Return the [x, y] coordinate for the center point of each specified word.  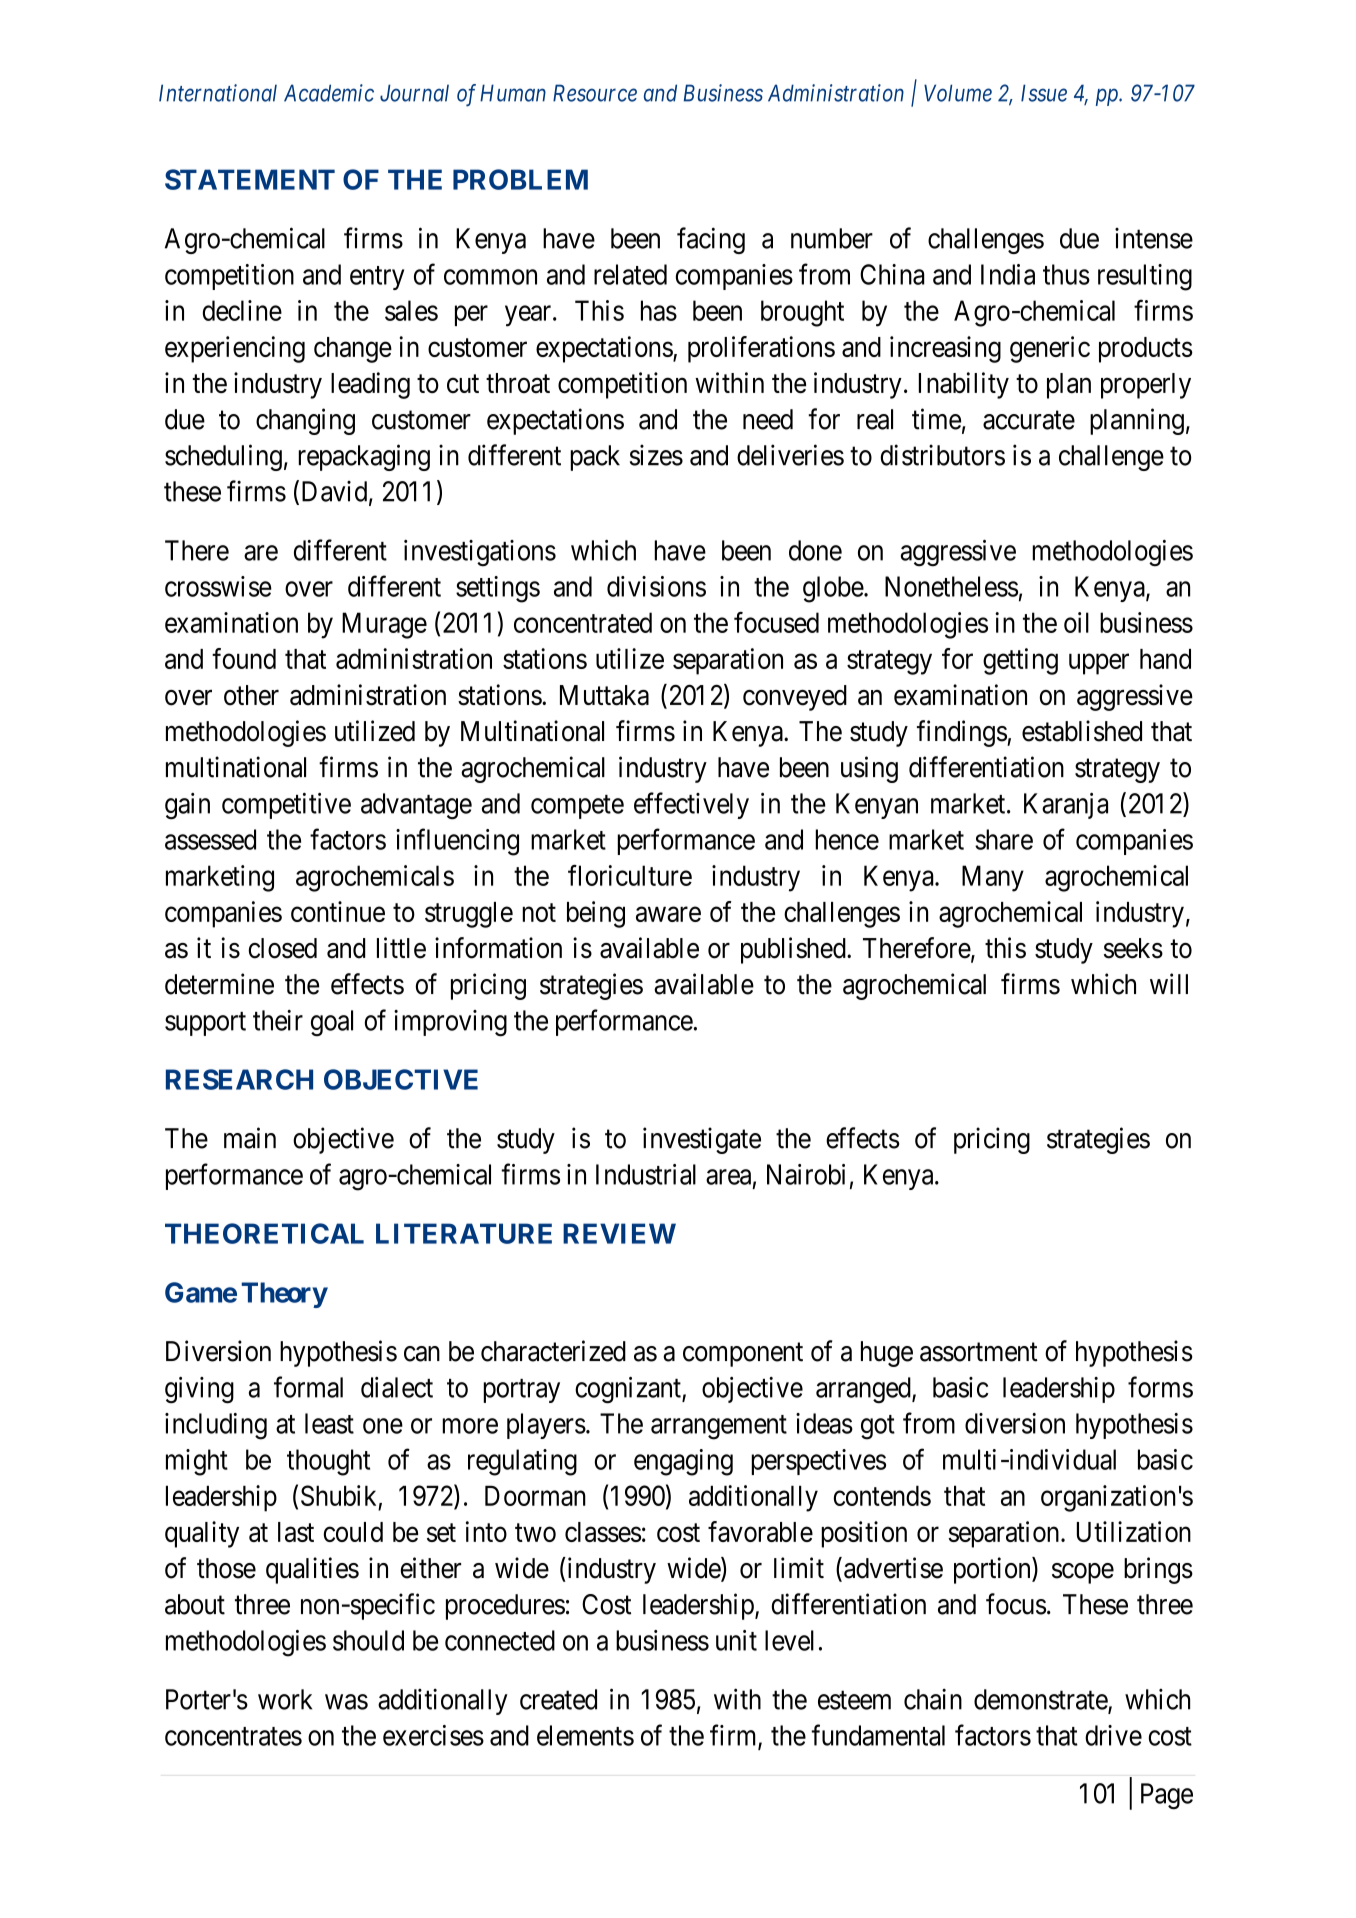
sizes [656, 455]
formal [308, 1387]
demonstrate [1041, 1700]
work [285, 1699]
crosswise [218, 586]
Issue [1044, 93]
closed [283, 948]
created [558, 1699]
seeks [1133, 948]
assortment [979, 1352]
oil [1076, 622]
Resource [595, 93]
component [743, 1355]
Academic [329, 93]
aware [668, 914]
